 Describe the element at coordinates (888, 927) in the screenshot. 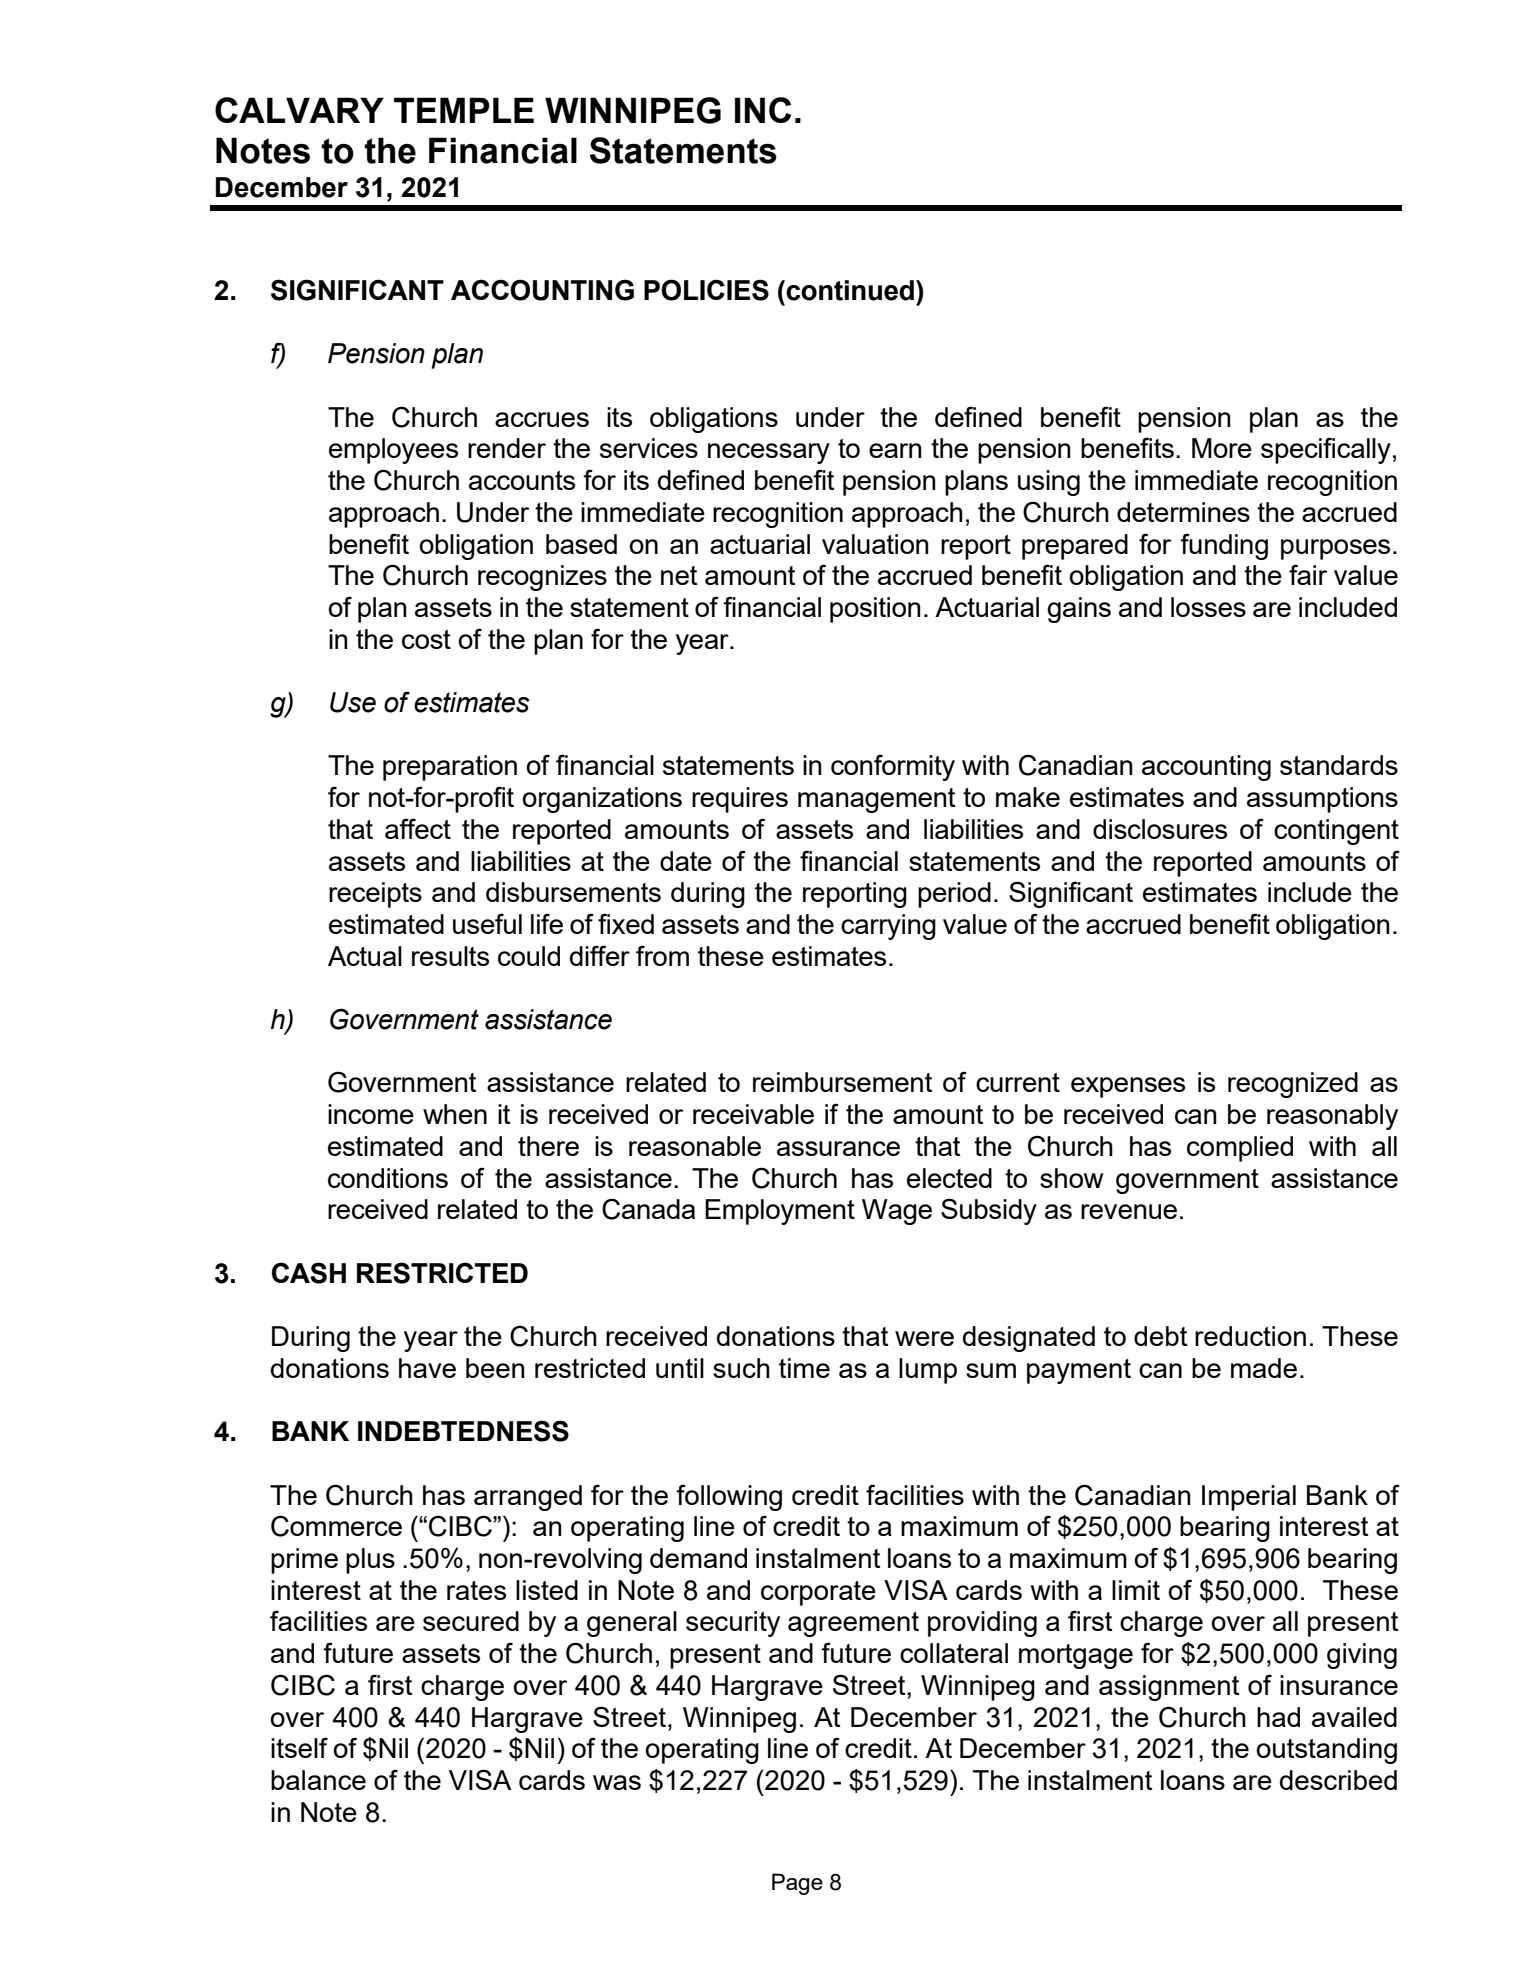

I see `carrying` at that location.
